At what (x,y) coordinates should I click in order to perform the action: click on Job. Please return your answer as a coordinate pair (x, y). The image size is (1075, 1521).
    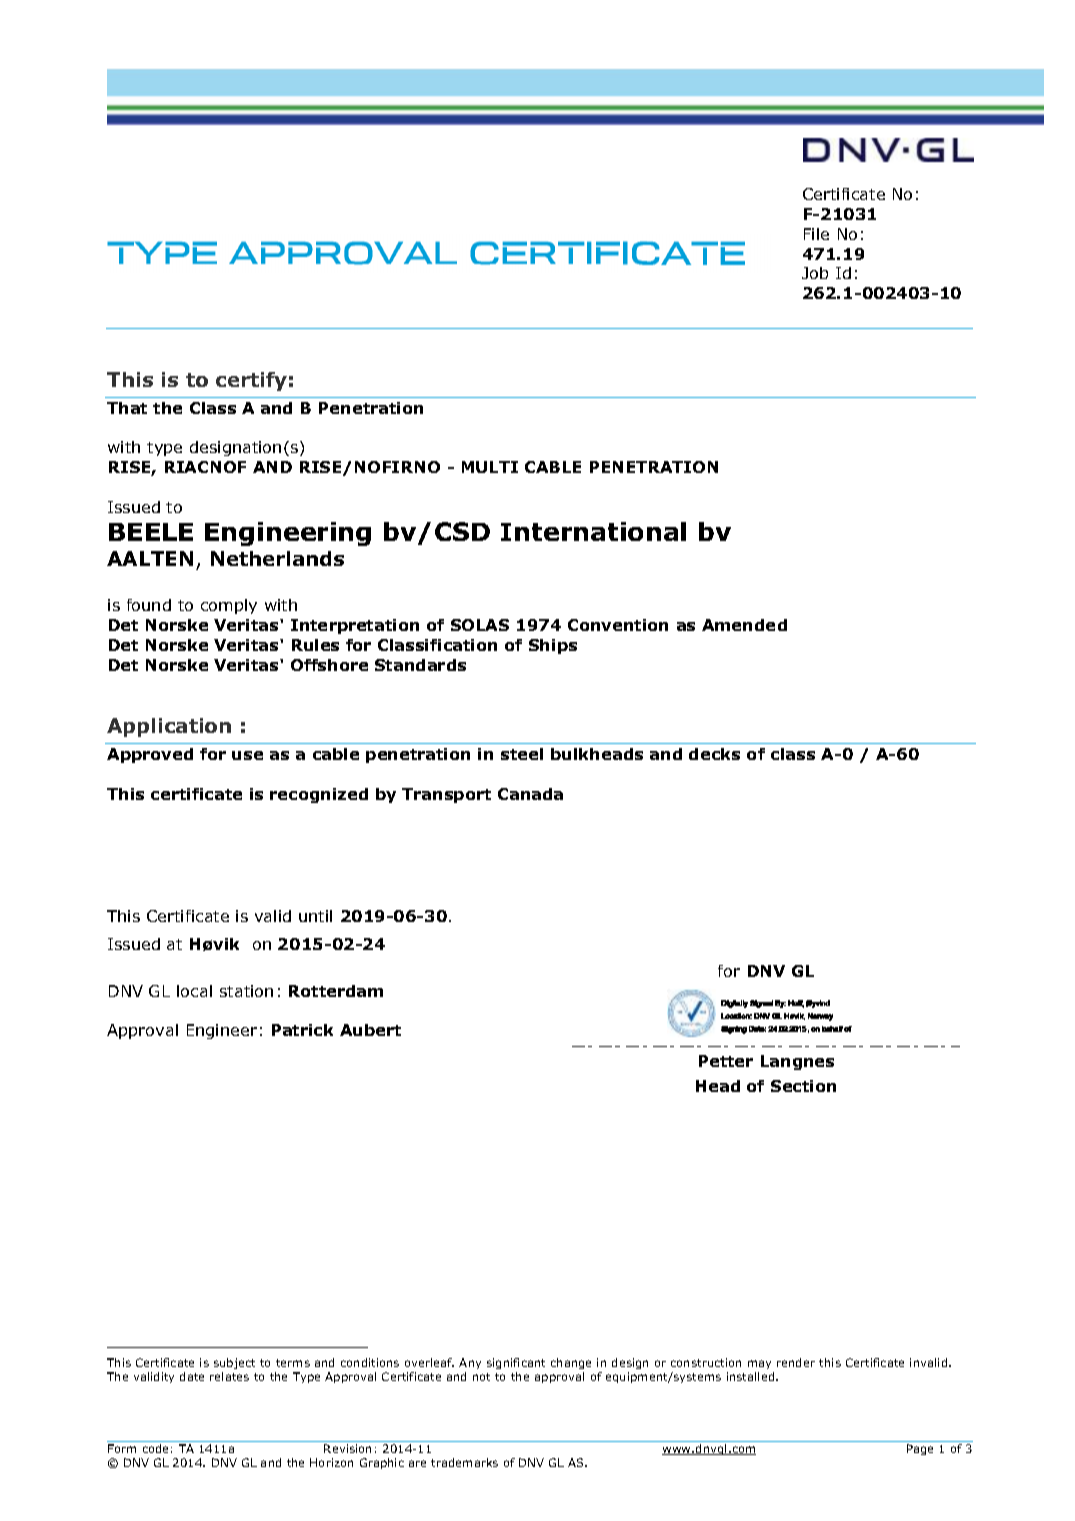
    Looking at the image, I should click on (815, 273).
